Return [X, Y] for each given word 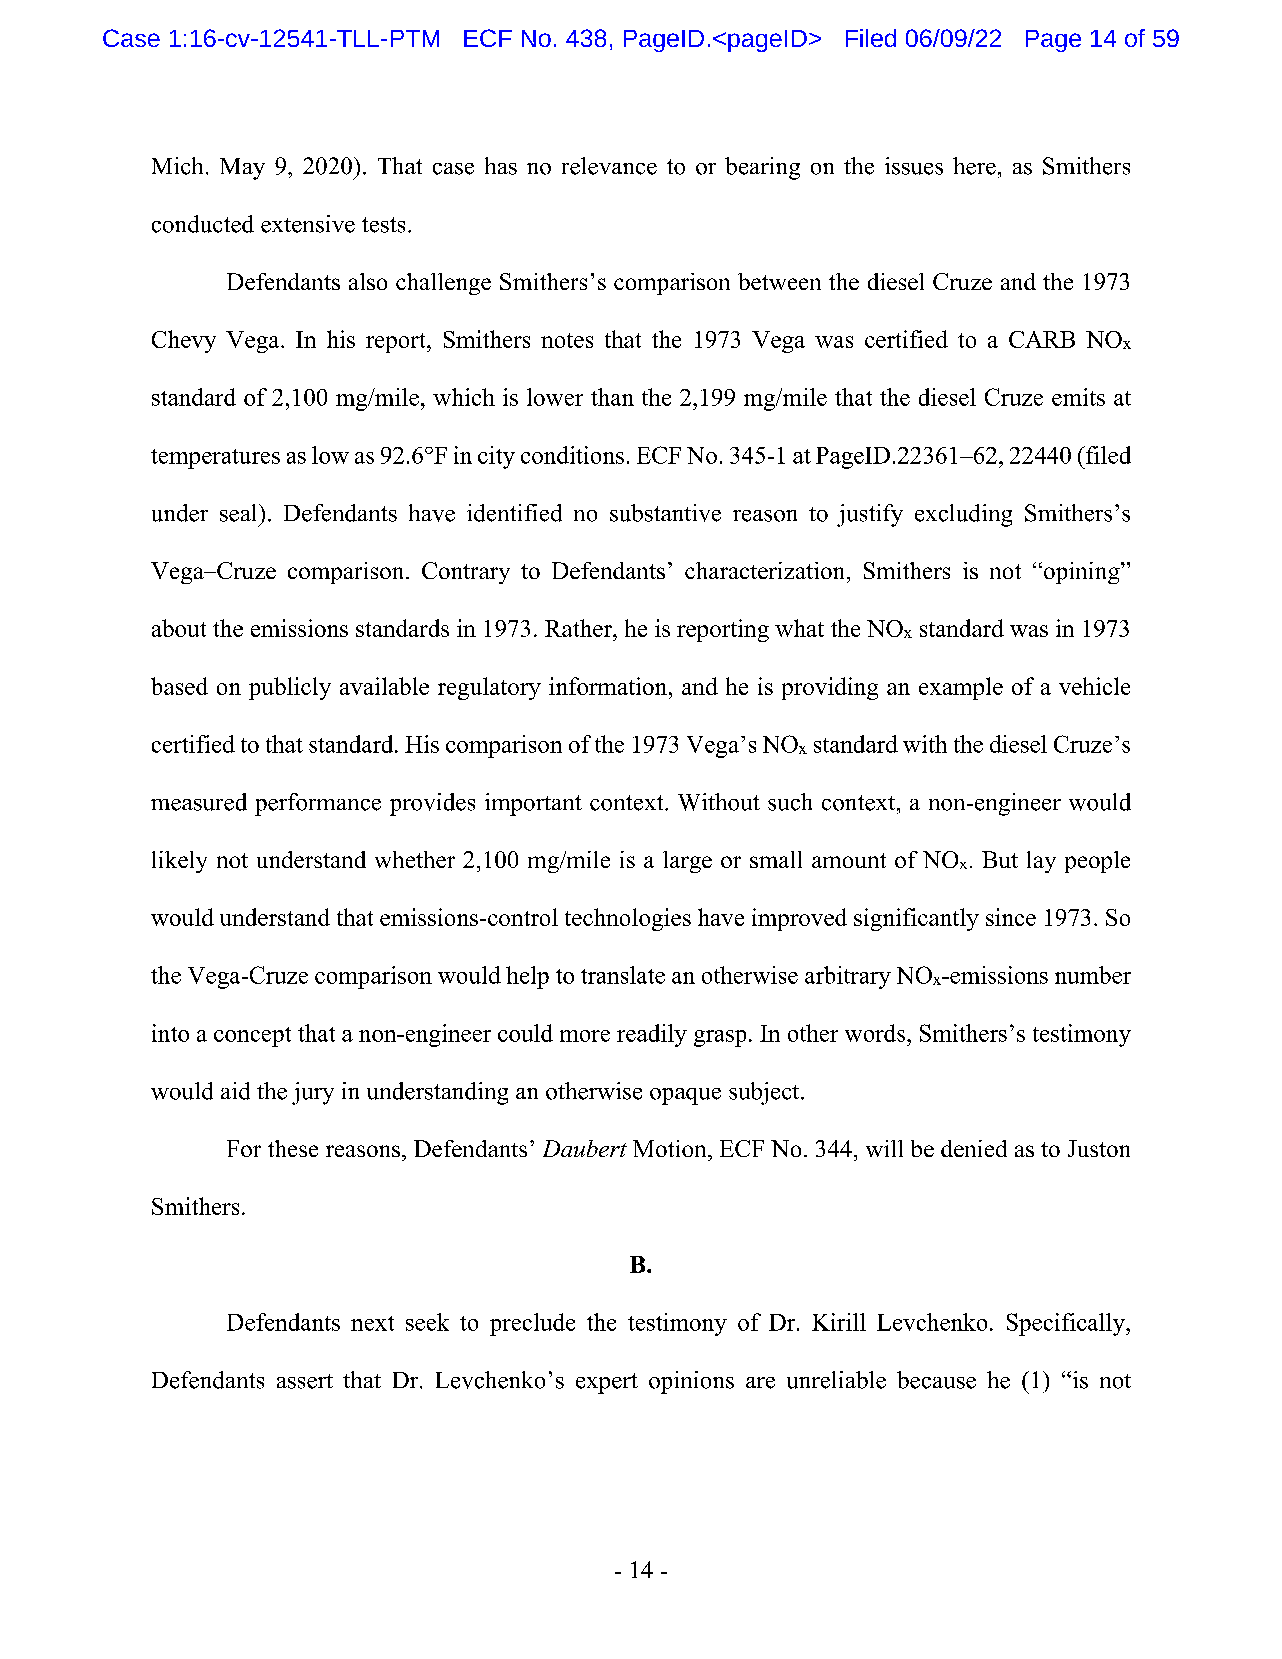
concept [252, 1037]
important [533, 804]
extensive [308, 224]
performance [318, 804]
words [876, 1033]
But [1000, 859]
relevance [609, 166]
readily [652, 1035]
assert [305, 1381]
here [974, 166]
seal [240, 513]
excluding [963, 515]
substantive [665, 513]
